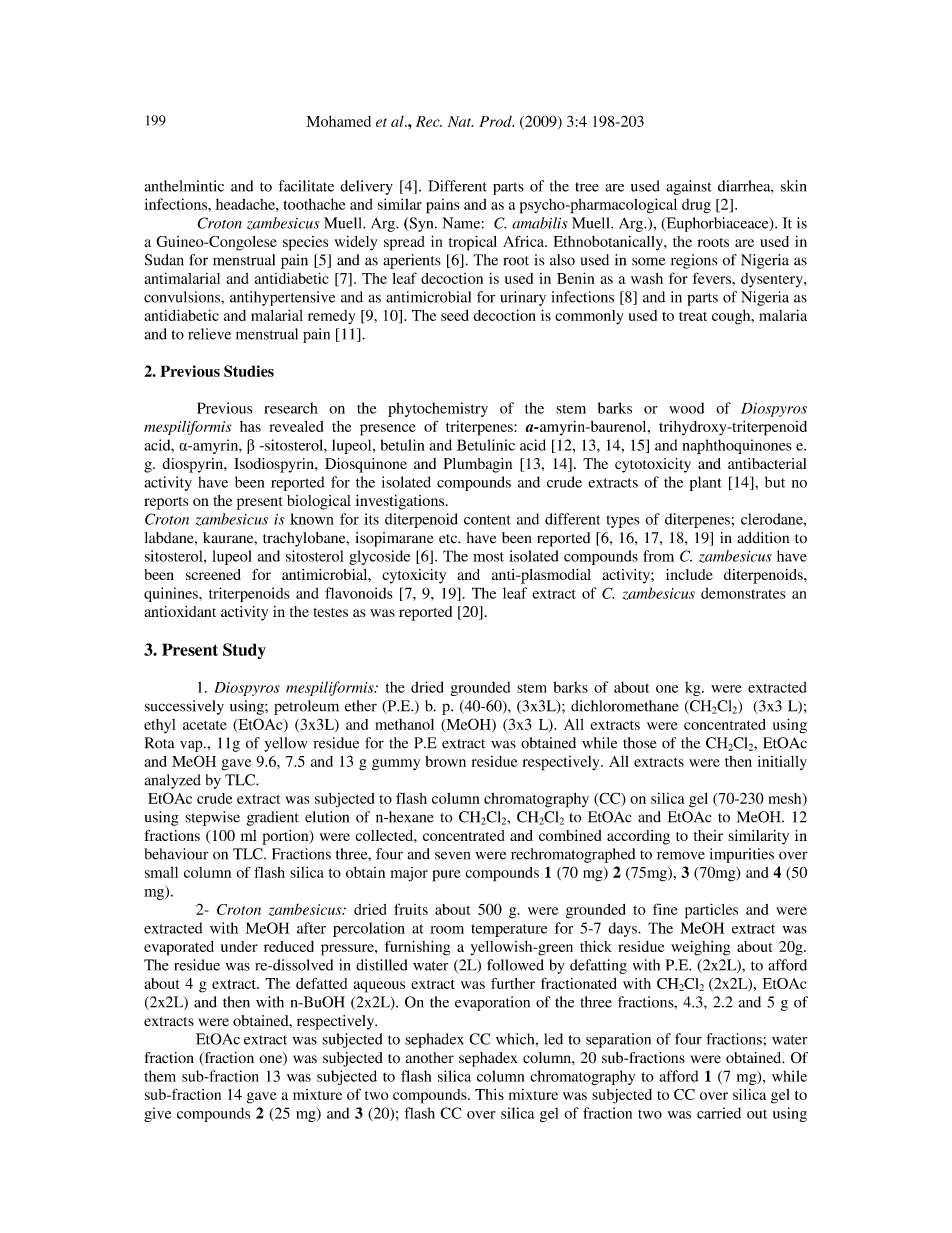 This screenshot has height=1233, width=952. Describe the element at coordinates (184, 186) in the screenshot. I see `anthelmintic` at that location.
